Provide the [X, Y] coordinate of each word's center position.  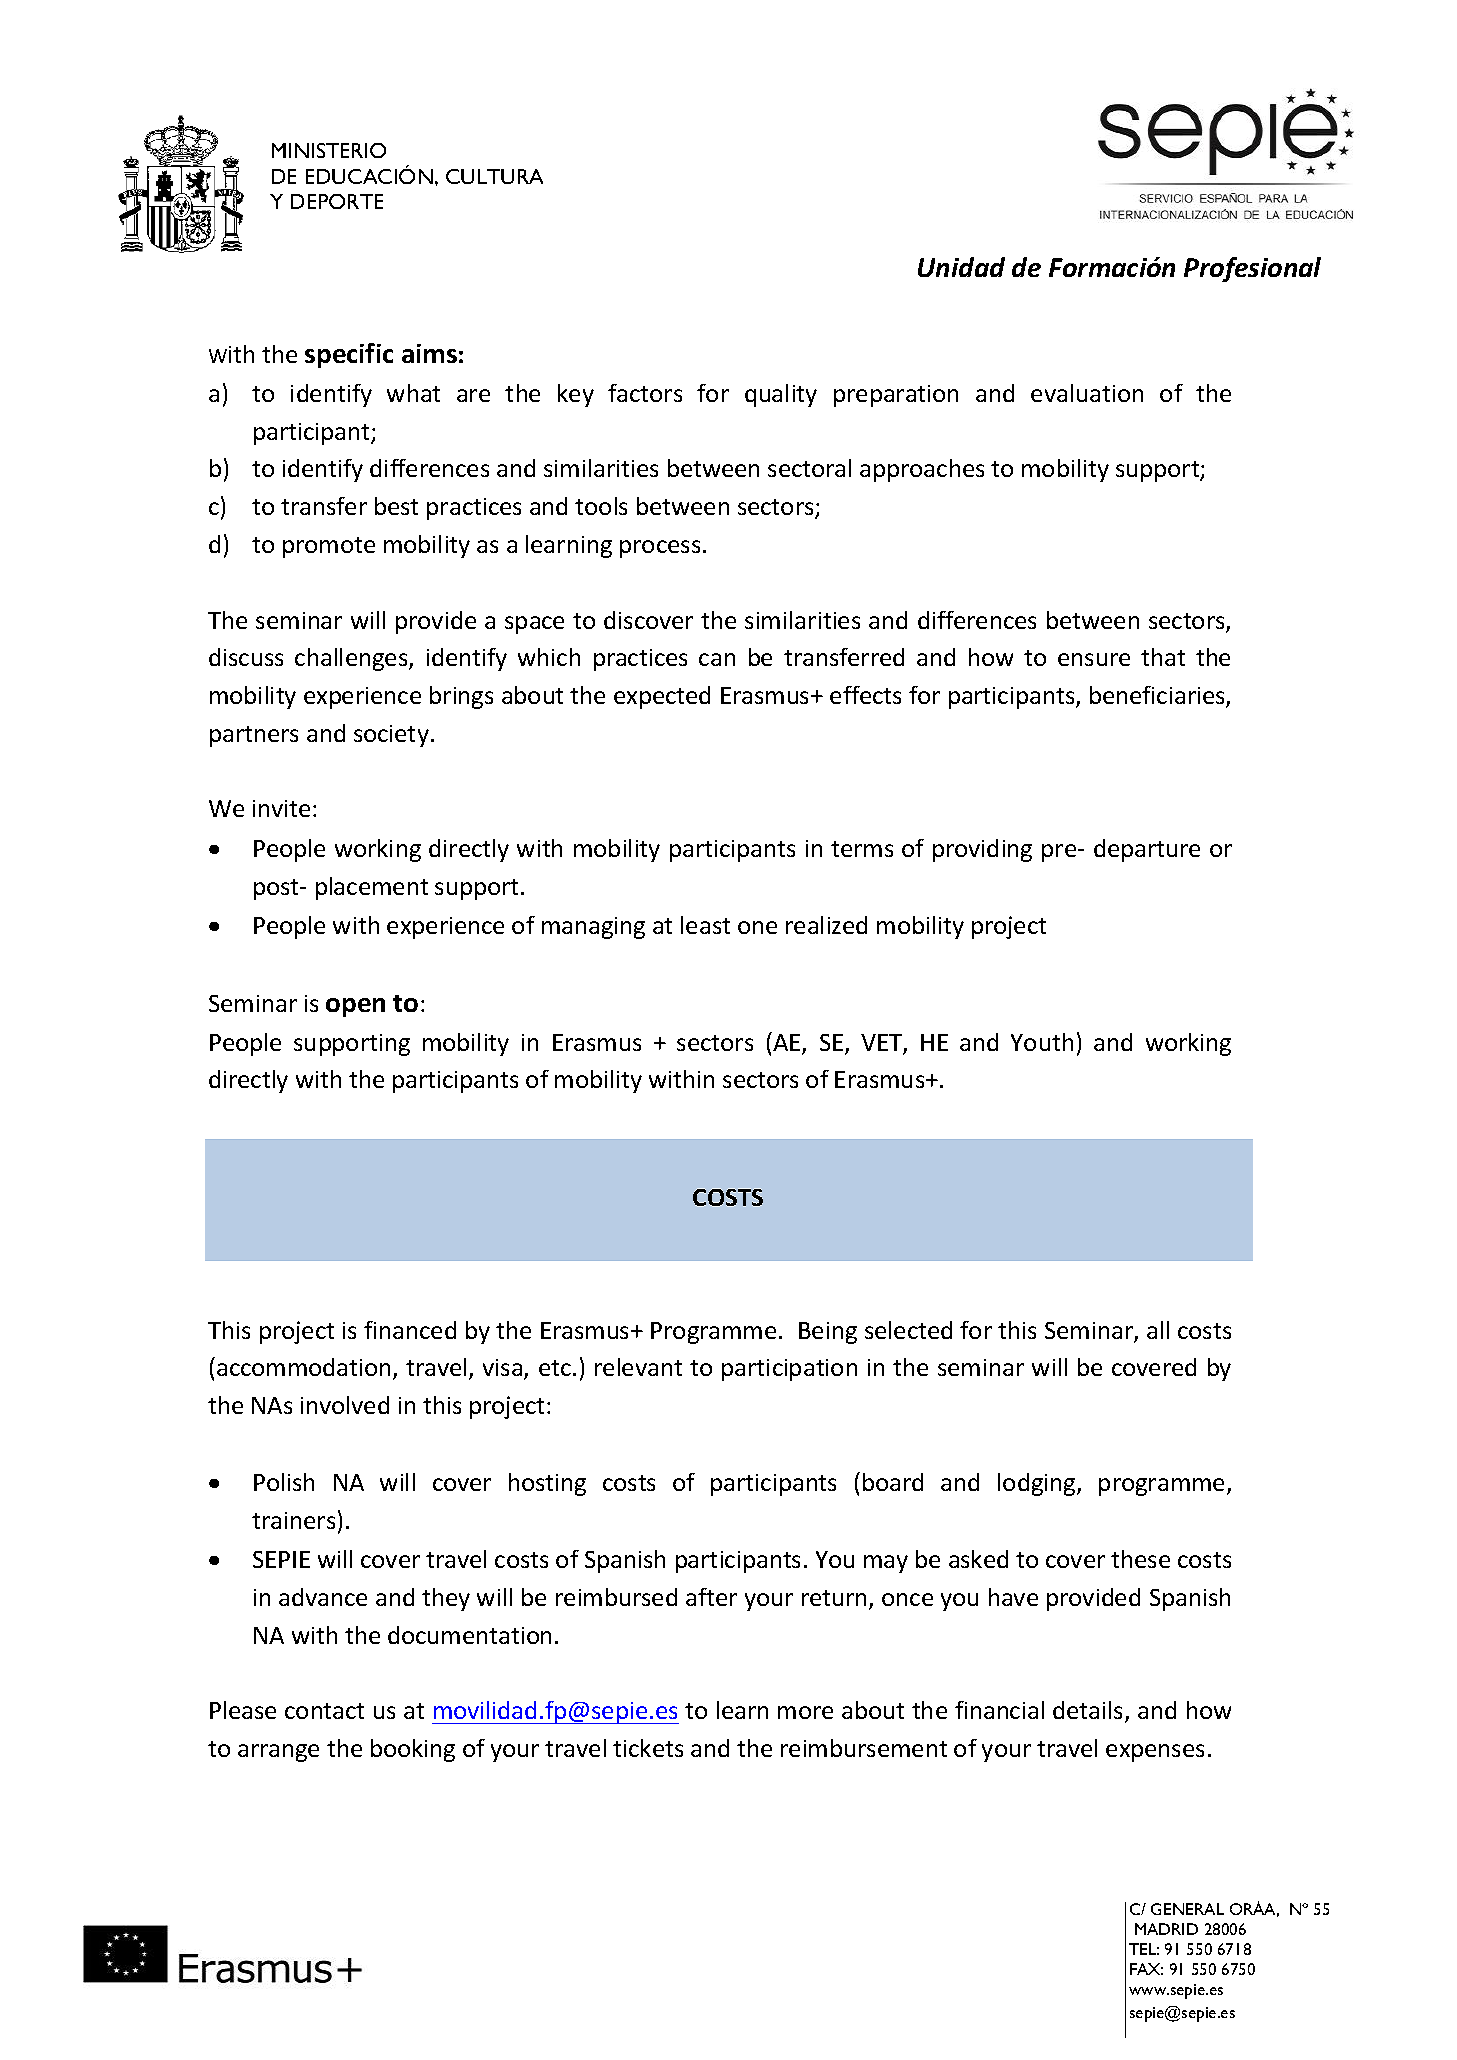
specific [349, 355]
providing [982, 850]
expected [662, 697]
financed [410, 1330]
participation [789, 1370]
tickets [648, 1748]
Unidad [961, 267]
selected [908, 1330]
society [391, 736]
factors [645, 393]
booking [413, 1750]
